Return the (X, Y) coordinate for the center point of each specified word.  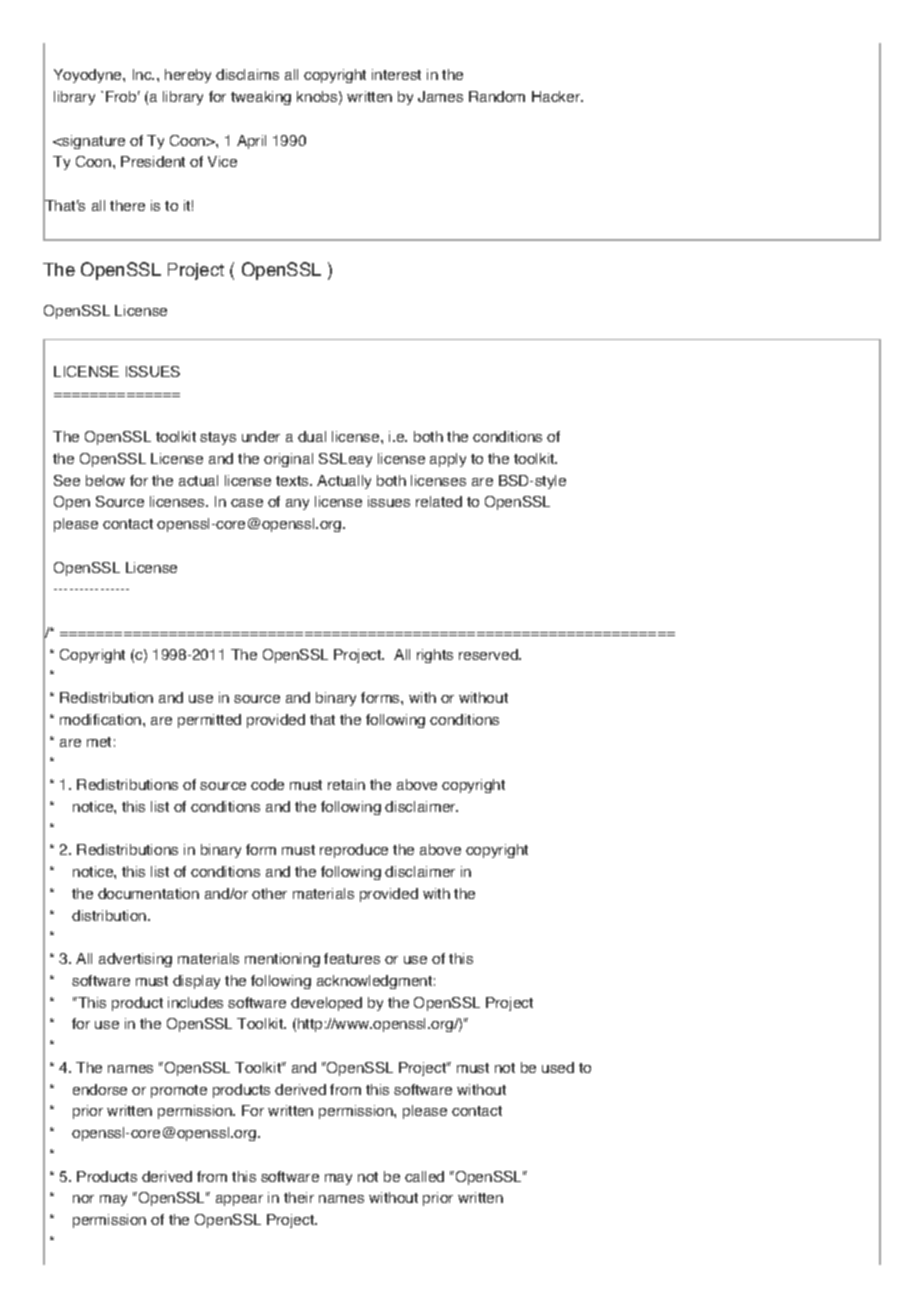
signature (93, 142)
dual (312, 436)
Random (497, 96)
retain (346, 784)
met (99, 742)
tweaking (261, 98)
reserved (489, 654)
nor (83, 1199)
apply (448, 460)
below (105, 480)
